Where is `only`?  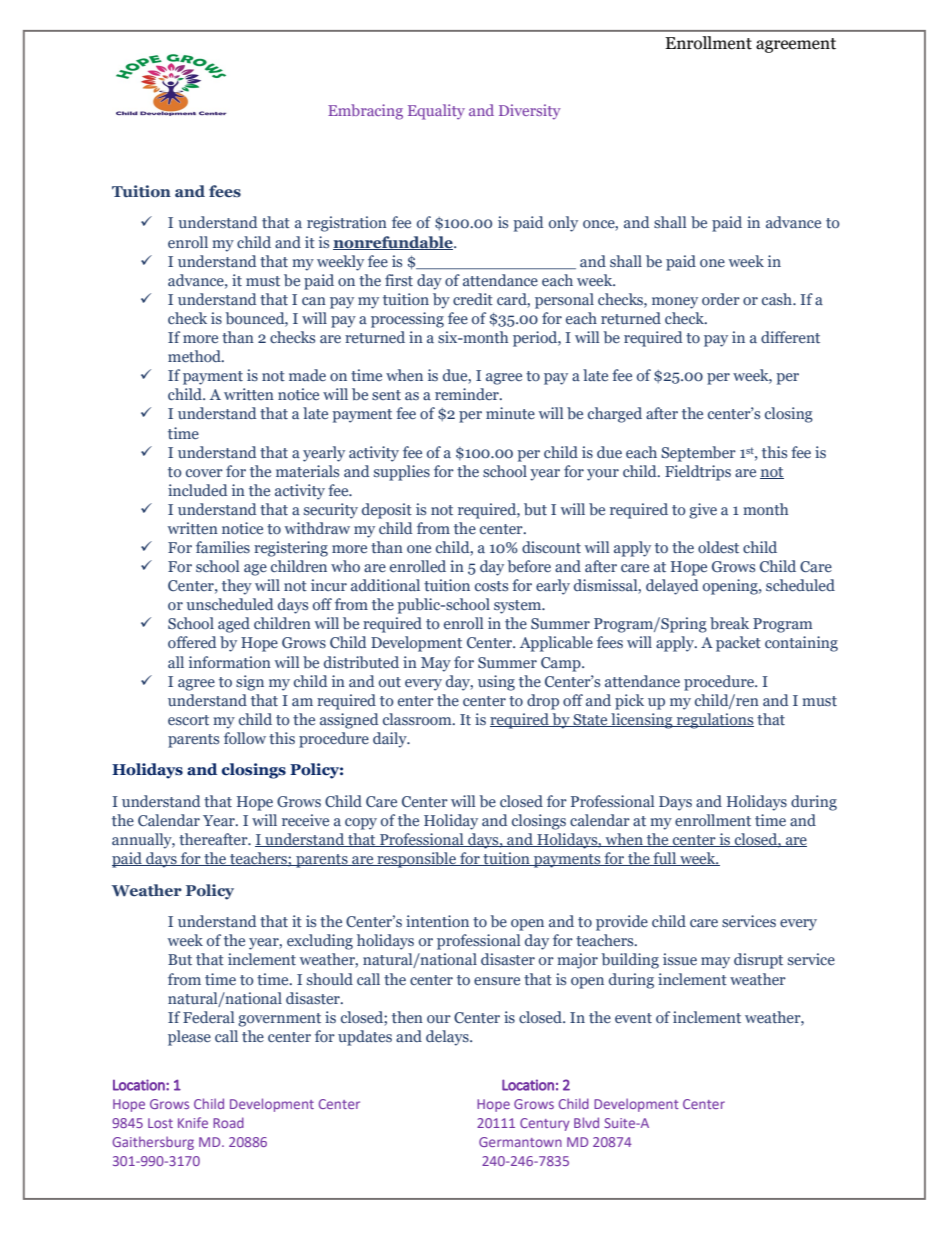 only is located at coordinates (563, 224).
